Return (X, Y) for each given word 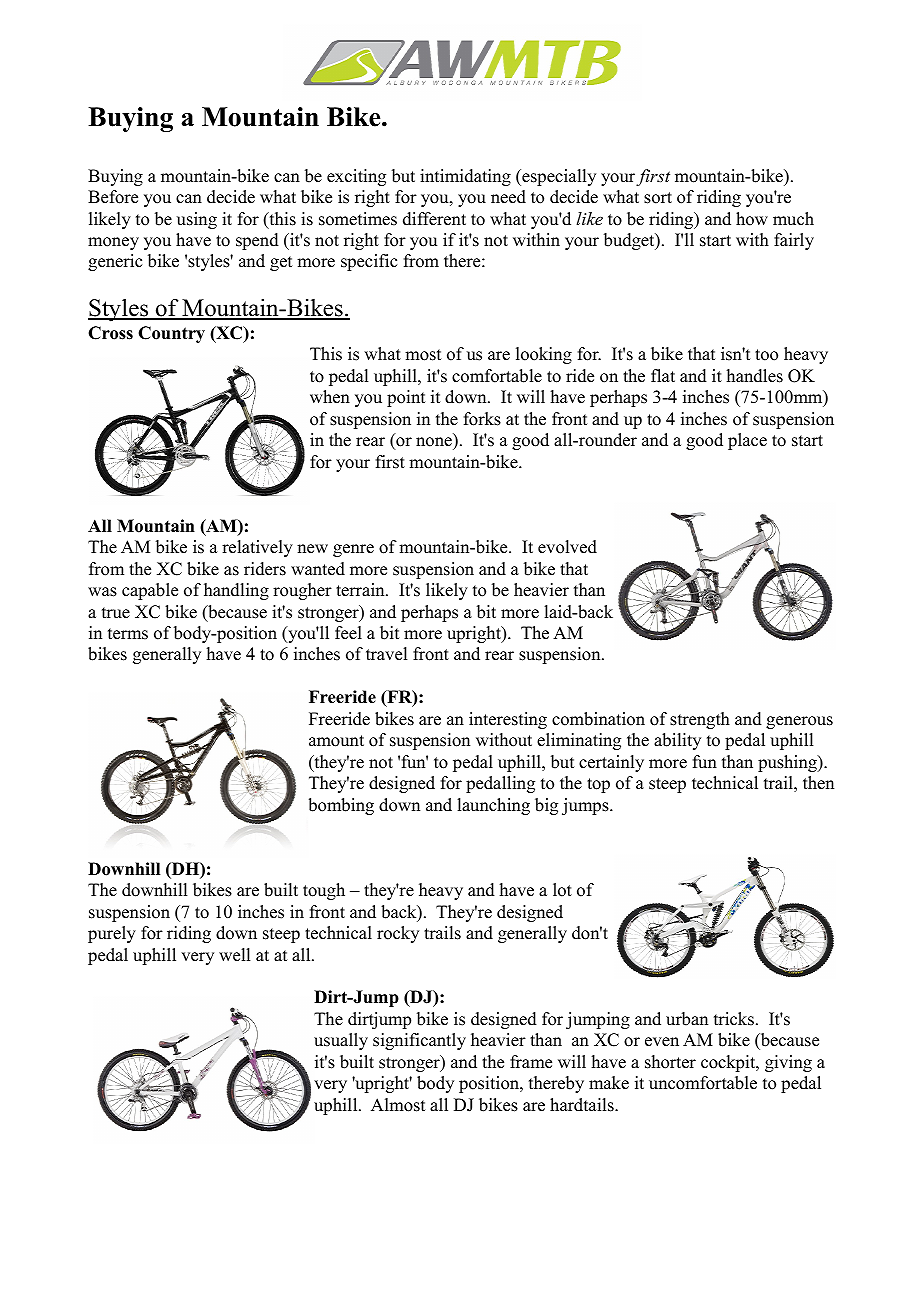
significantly (419, 1041)
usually (341, 1041)
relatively (257, 548)
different (434, 219)
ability (677, 741)
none (434, 442)
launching (493, 806)
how (752, 219)
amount (336, 741)
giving (788, 1063)
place (747, 441)
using (197, 220)
